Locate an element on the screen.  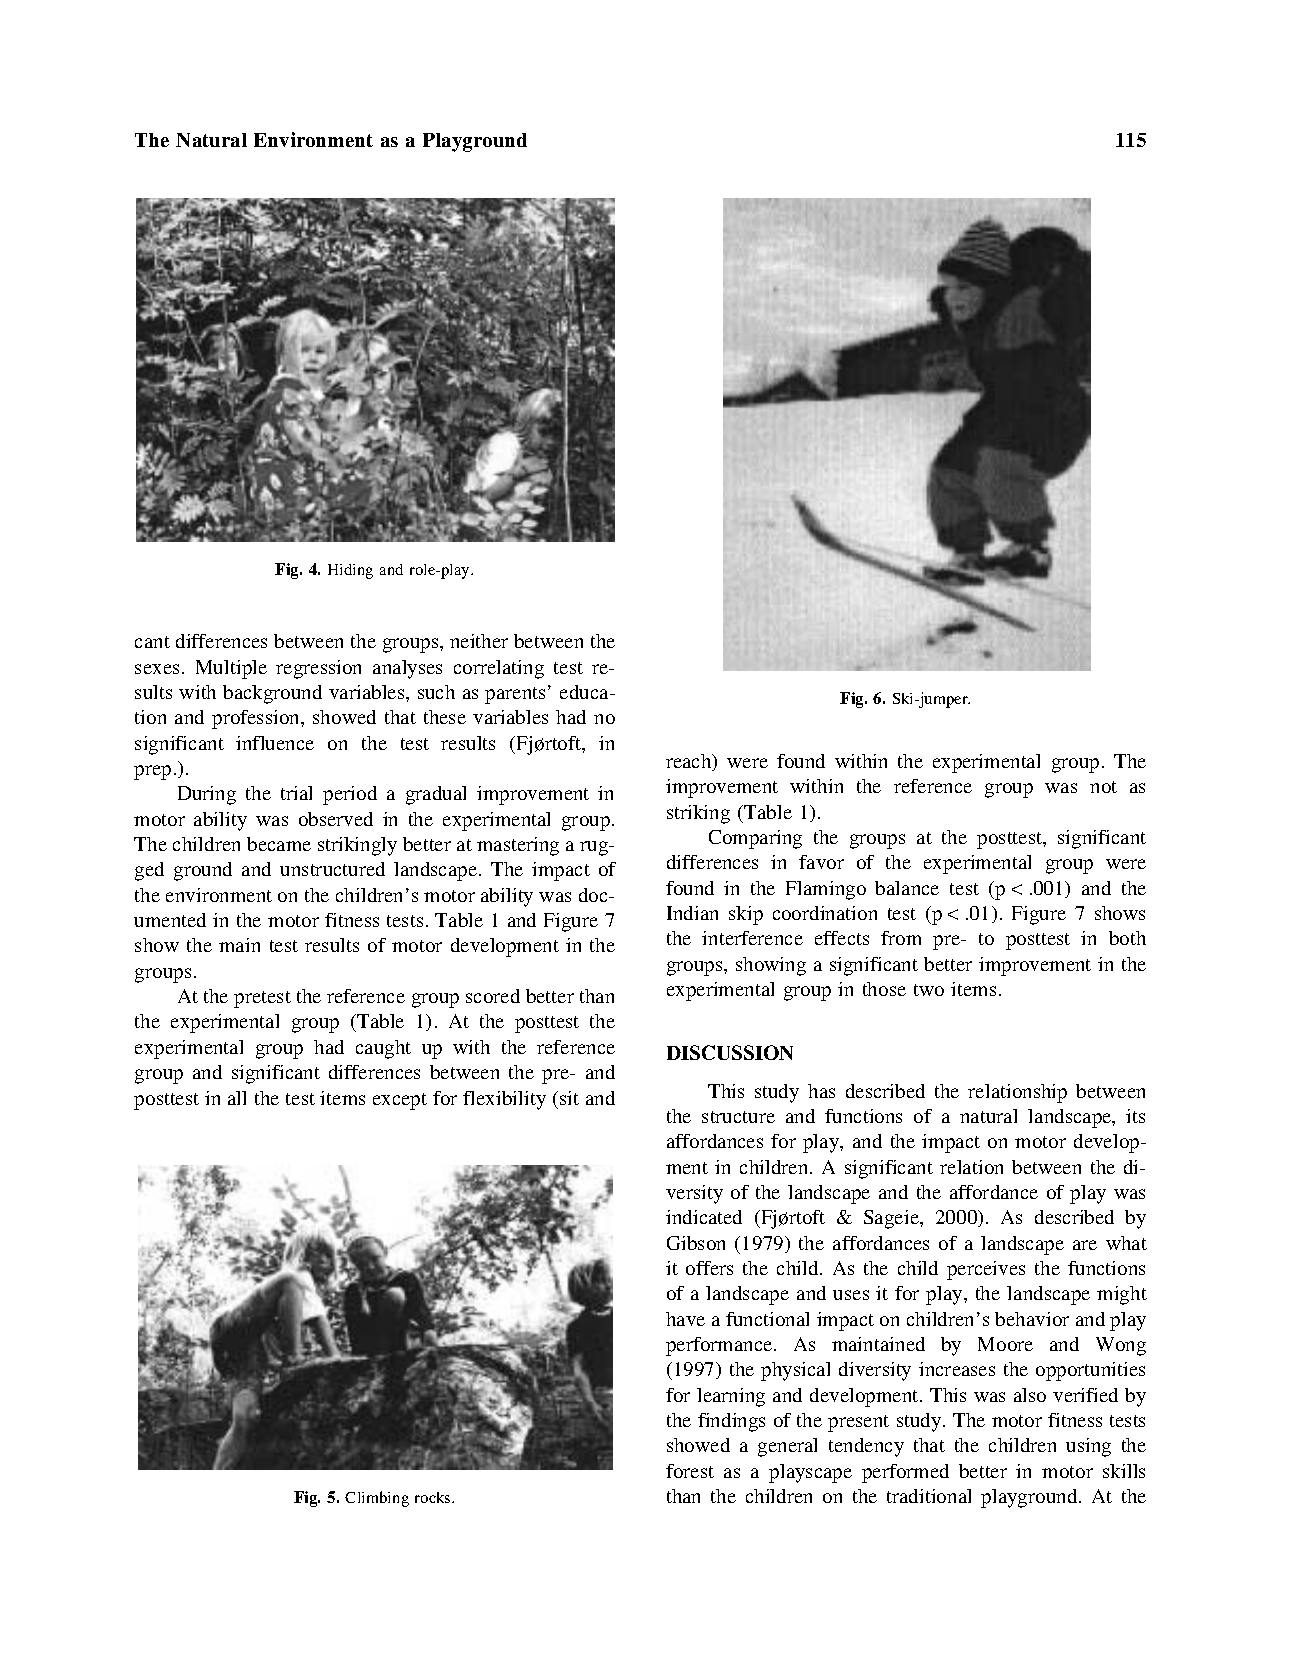
forest is located at coordinates (690, 1471).
